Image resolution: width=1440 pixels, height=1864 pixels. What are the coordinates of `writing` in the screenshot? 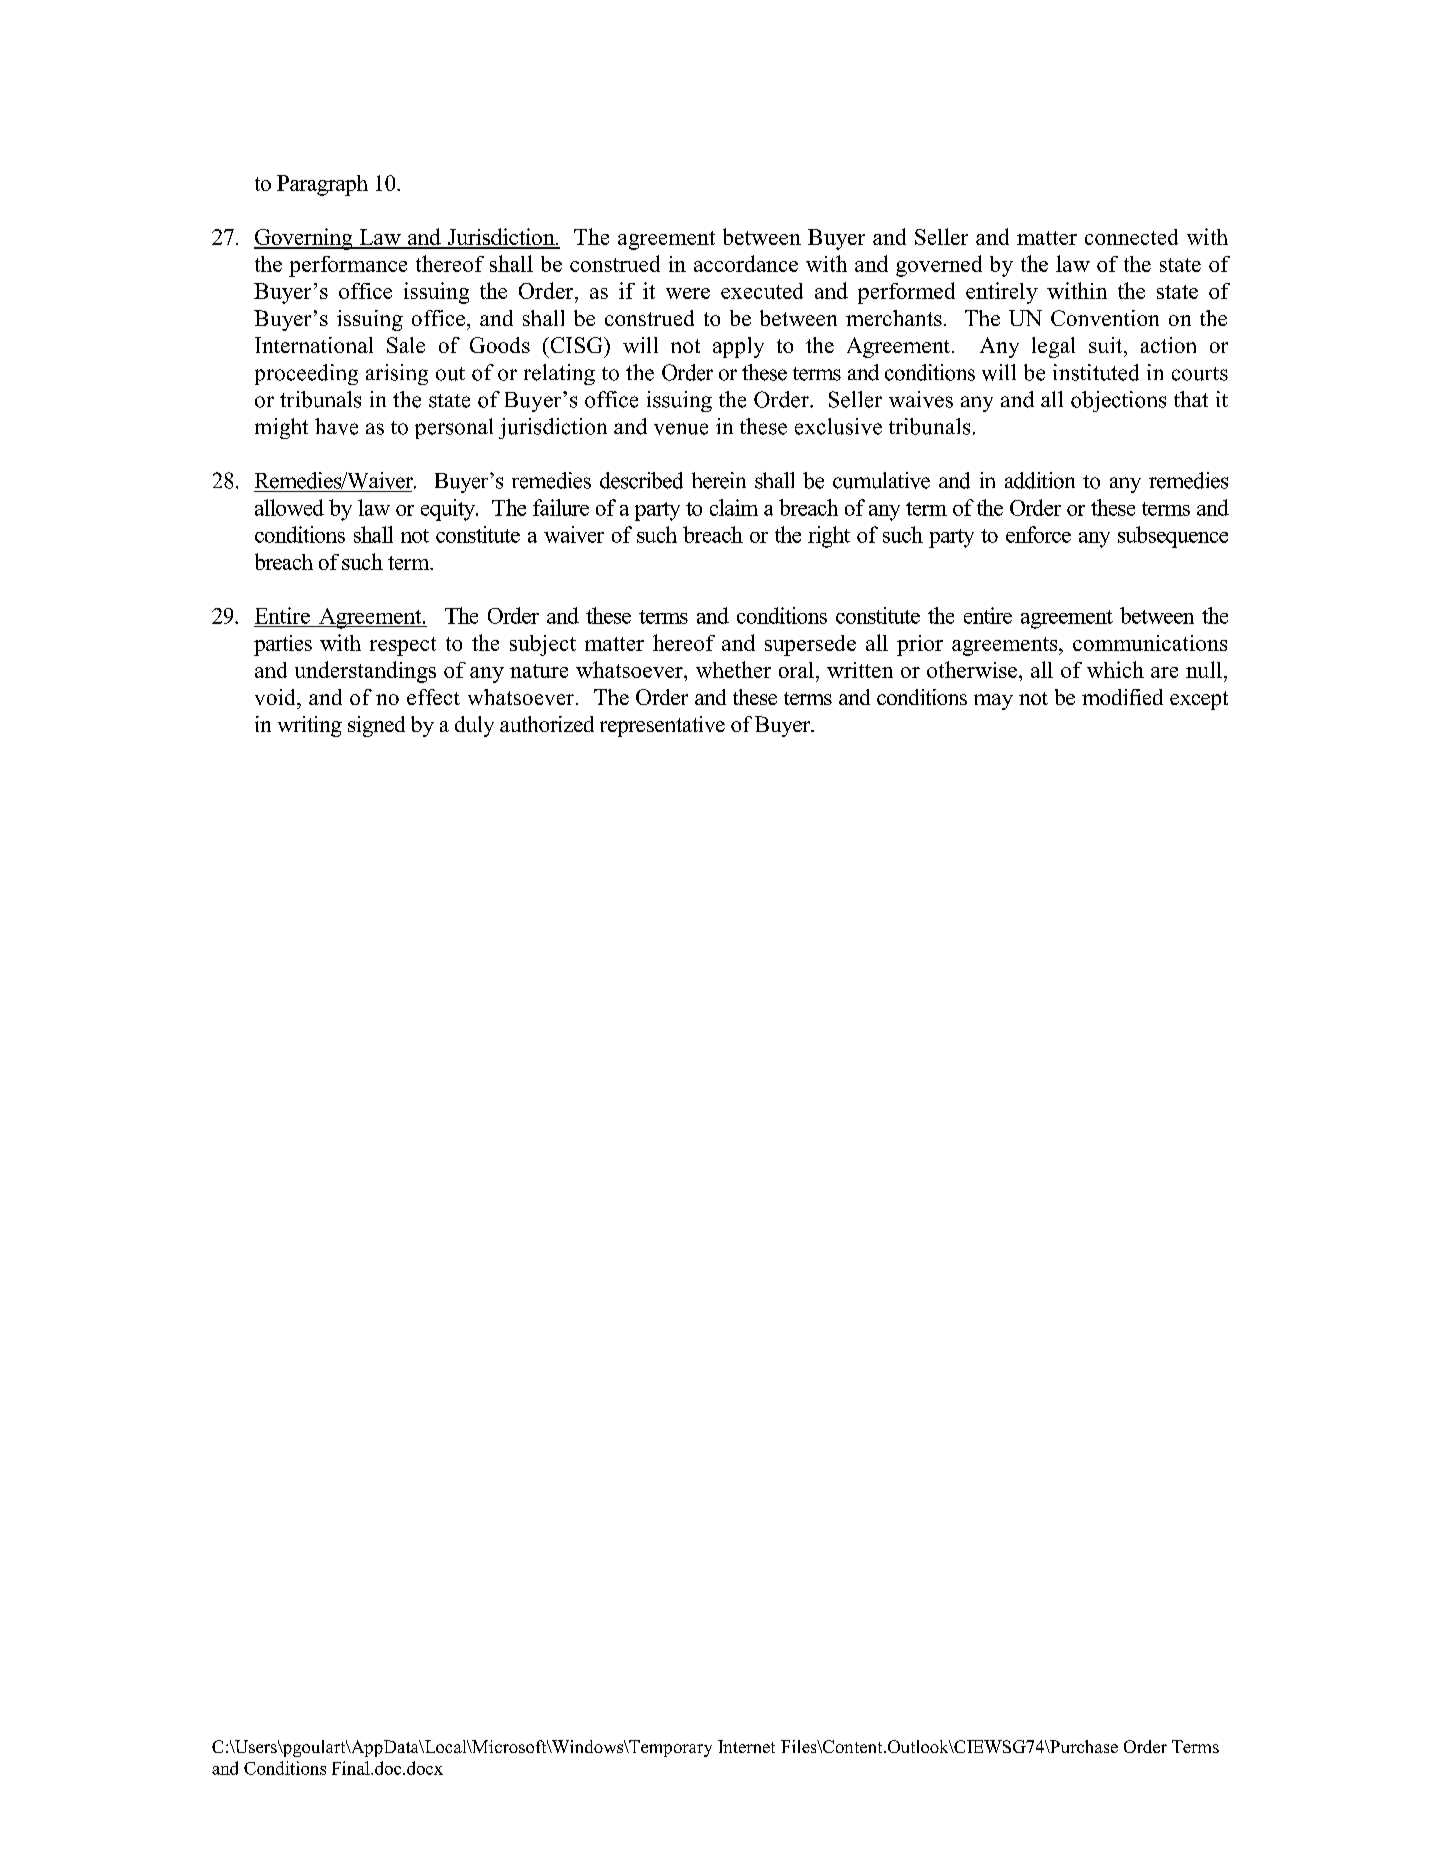 It's located at (310, 726).
